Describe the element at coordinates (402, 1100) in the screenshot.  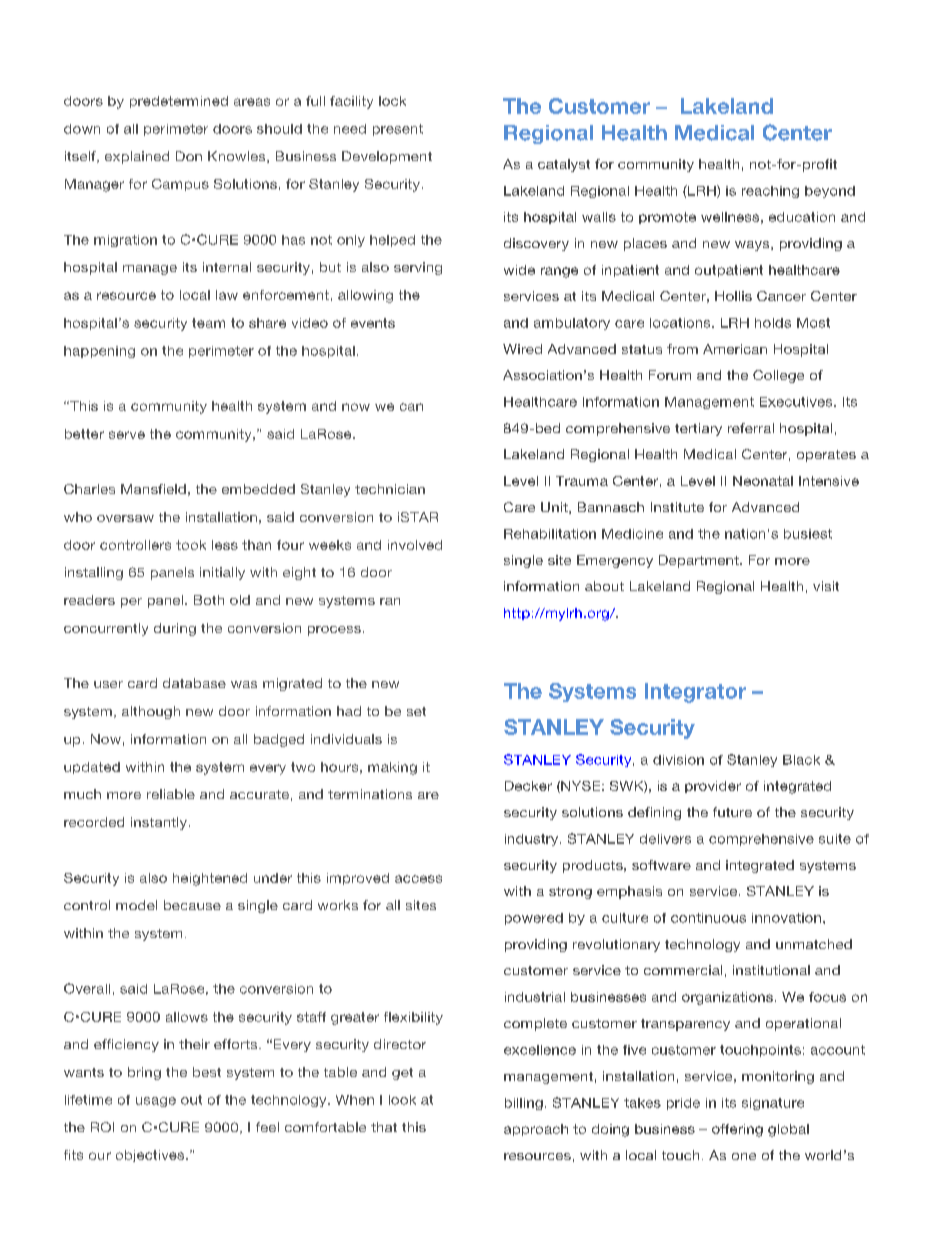
I see `look` at that location.
